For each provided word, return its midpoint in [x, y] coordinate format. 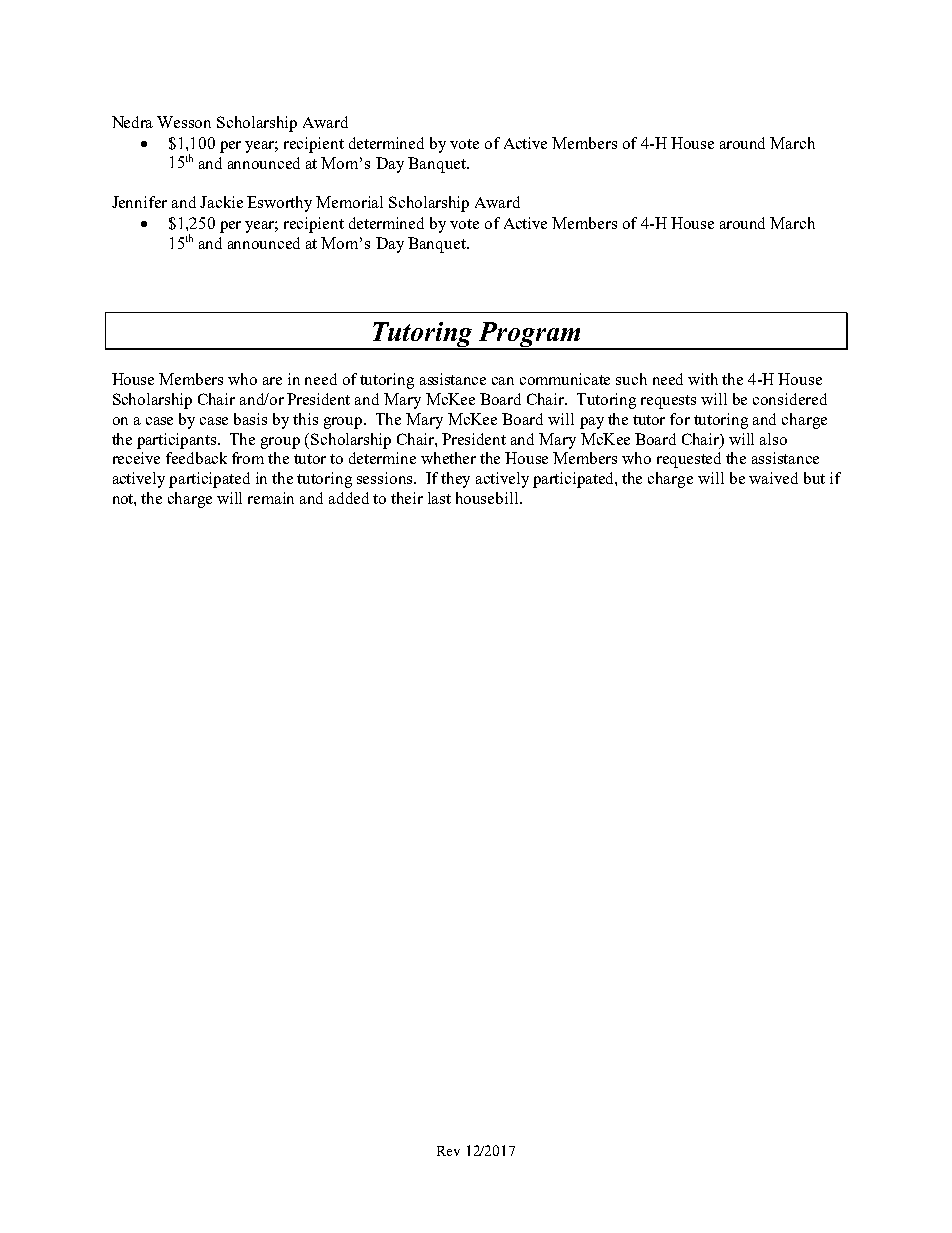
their [407, 498]
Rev [448, 1151]
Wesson [184, 122]
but [814, 478]
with [703, 379]
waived [773, 478]
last [439, 498]
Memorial [349, 202]
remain [271, 498]
